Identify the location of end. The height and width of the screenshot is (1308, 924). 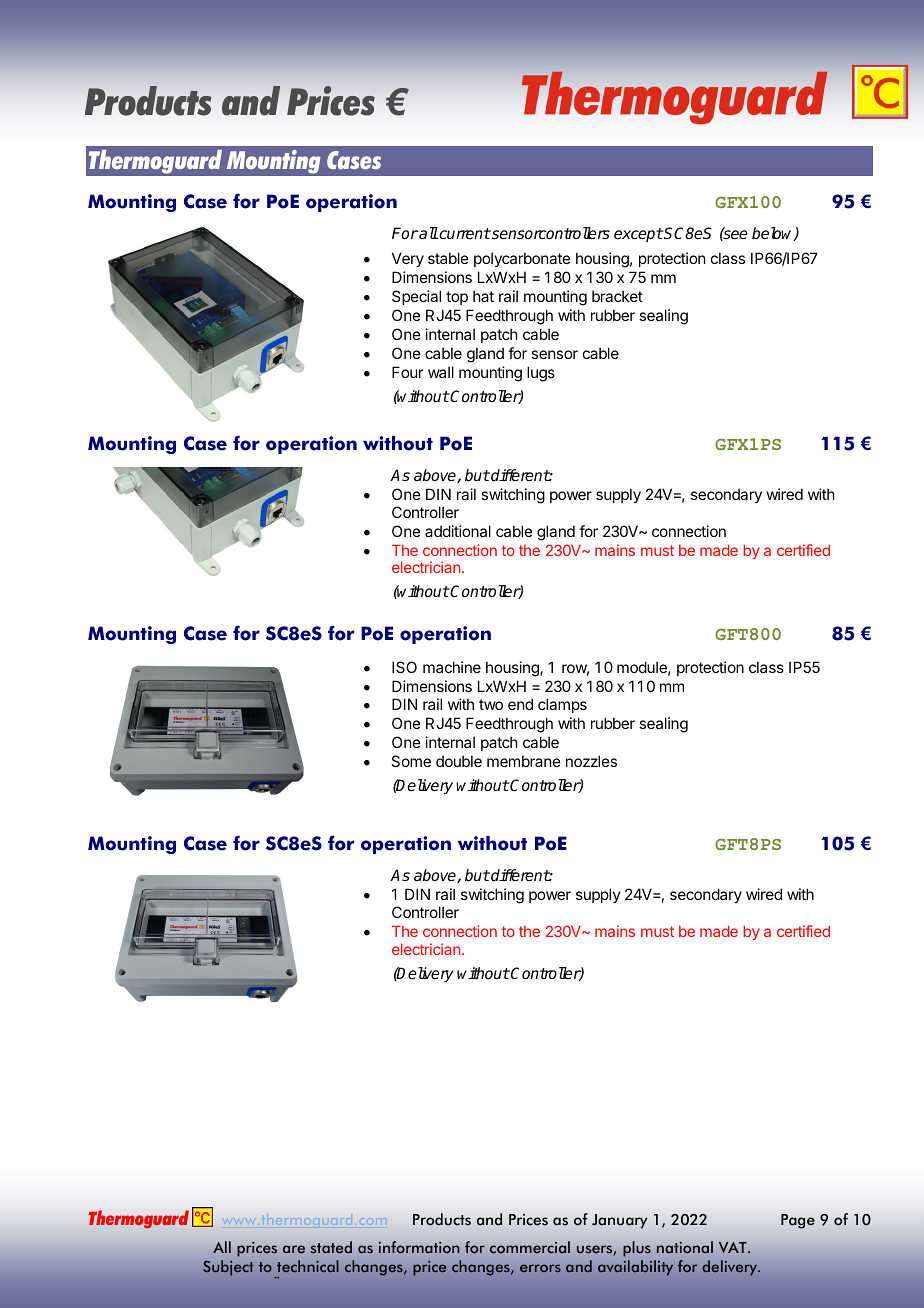
(520, 704).
